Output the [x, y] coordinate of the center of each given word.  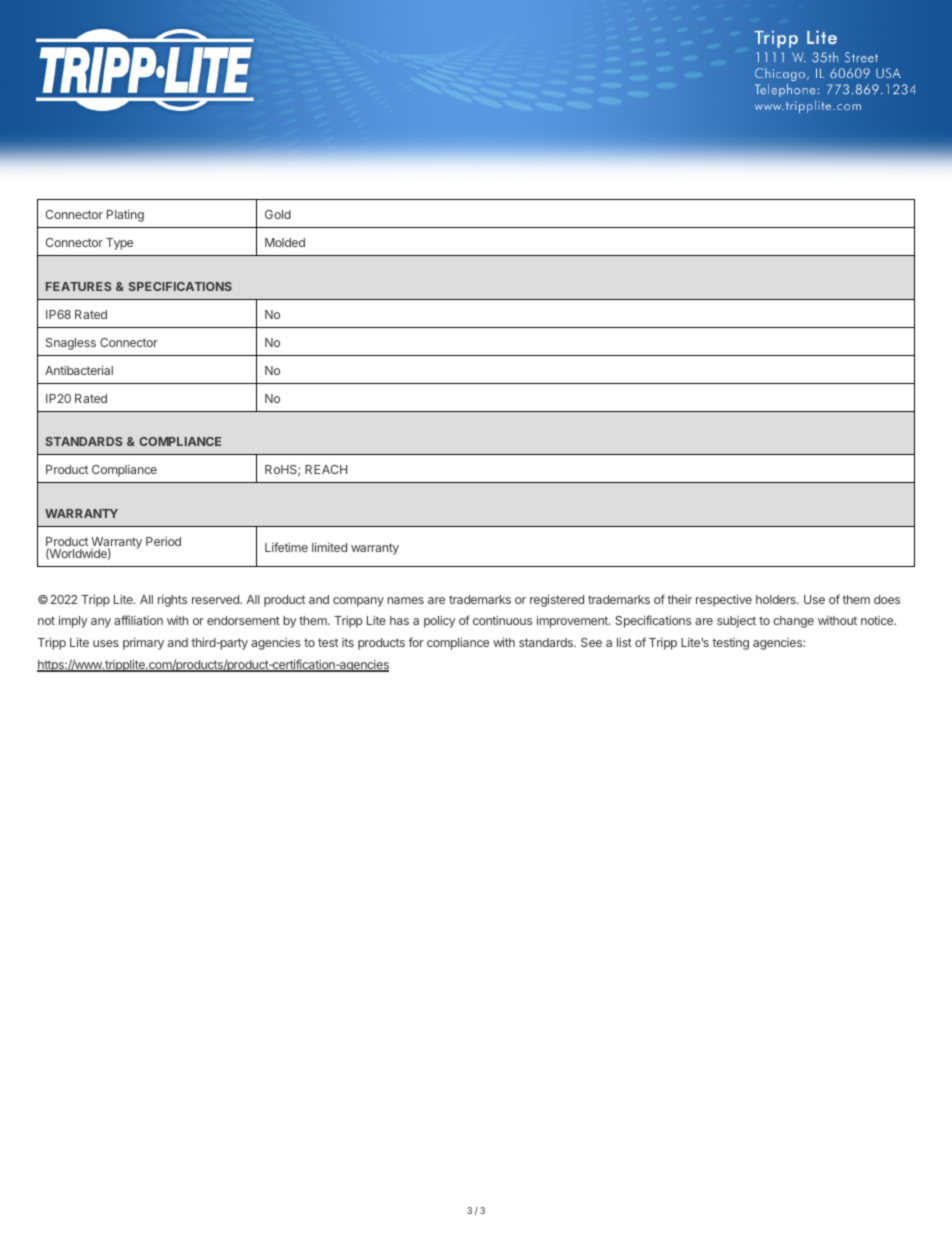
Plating [125, 216]
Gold [278, 214]
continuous [502, 620]
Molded [285, 242]
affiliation [138, 620]
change [793, 622]
